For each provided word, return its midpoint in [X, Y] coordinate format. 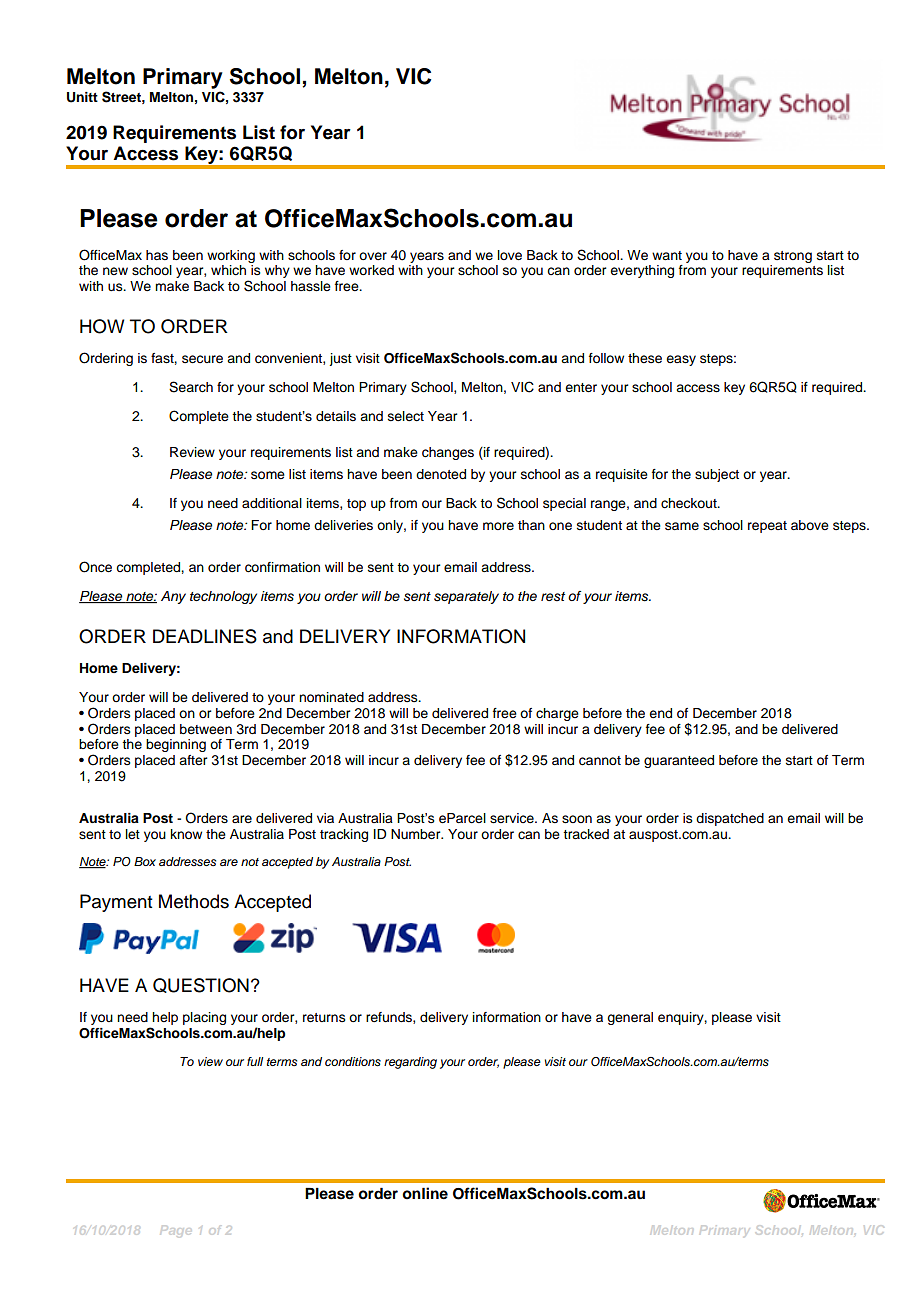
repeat [767, 527]
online [425, 1193]
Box [145, 861]
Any [173, 597]
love [510, 255]
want [667, 255]
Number [417, 834]
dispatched [730, 819]
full [255, 1061]
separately [466, 597]
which [228, 270]
